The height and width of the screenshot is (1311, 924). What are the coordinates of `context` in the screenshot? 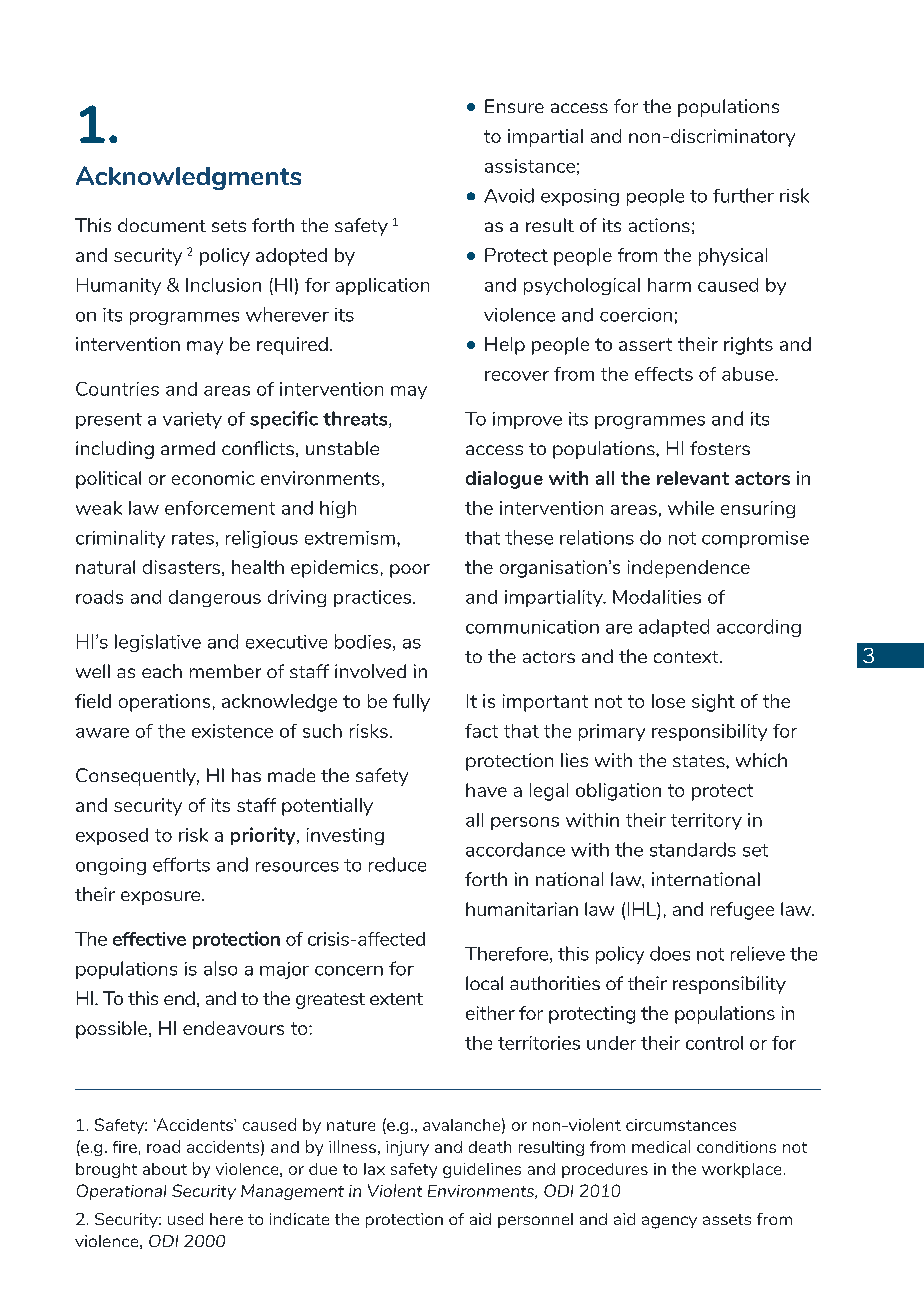 It's located at (687, 657).
